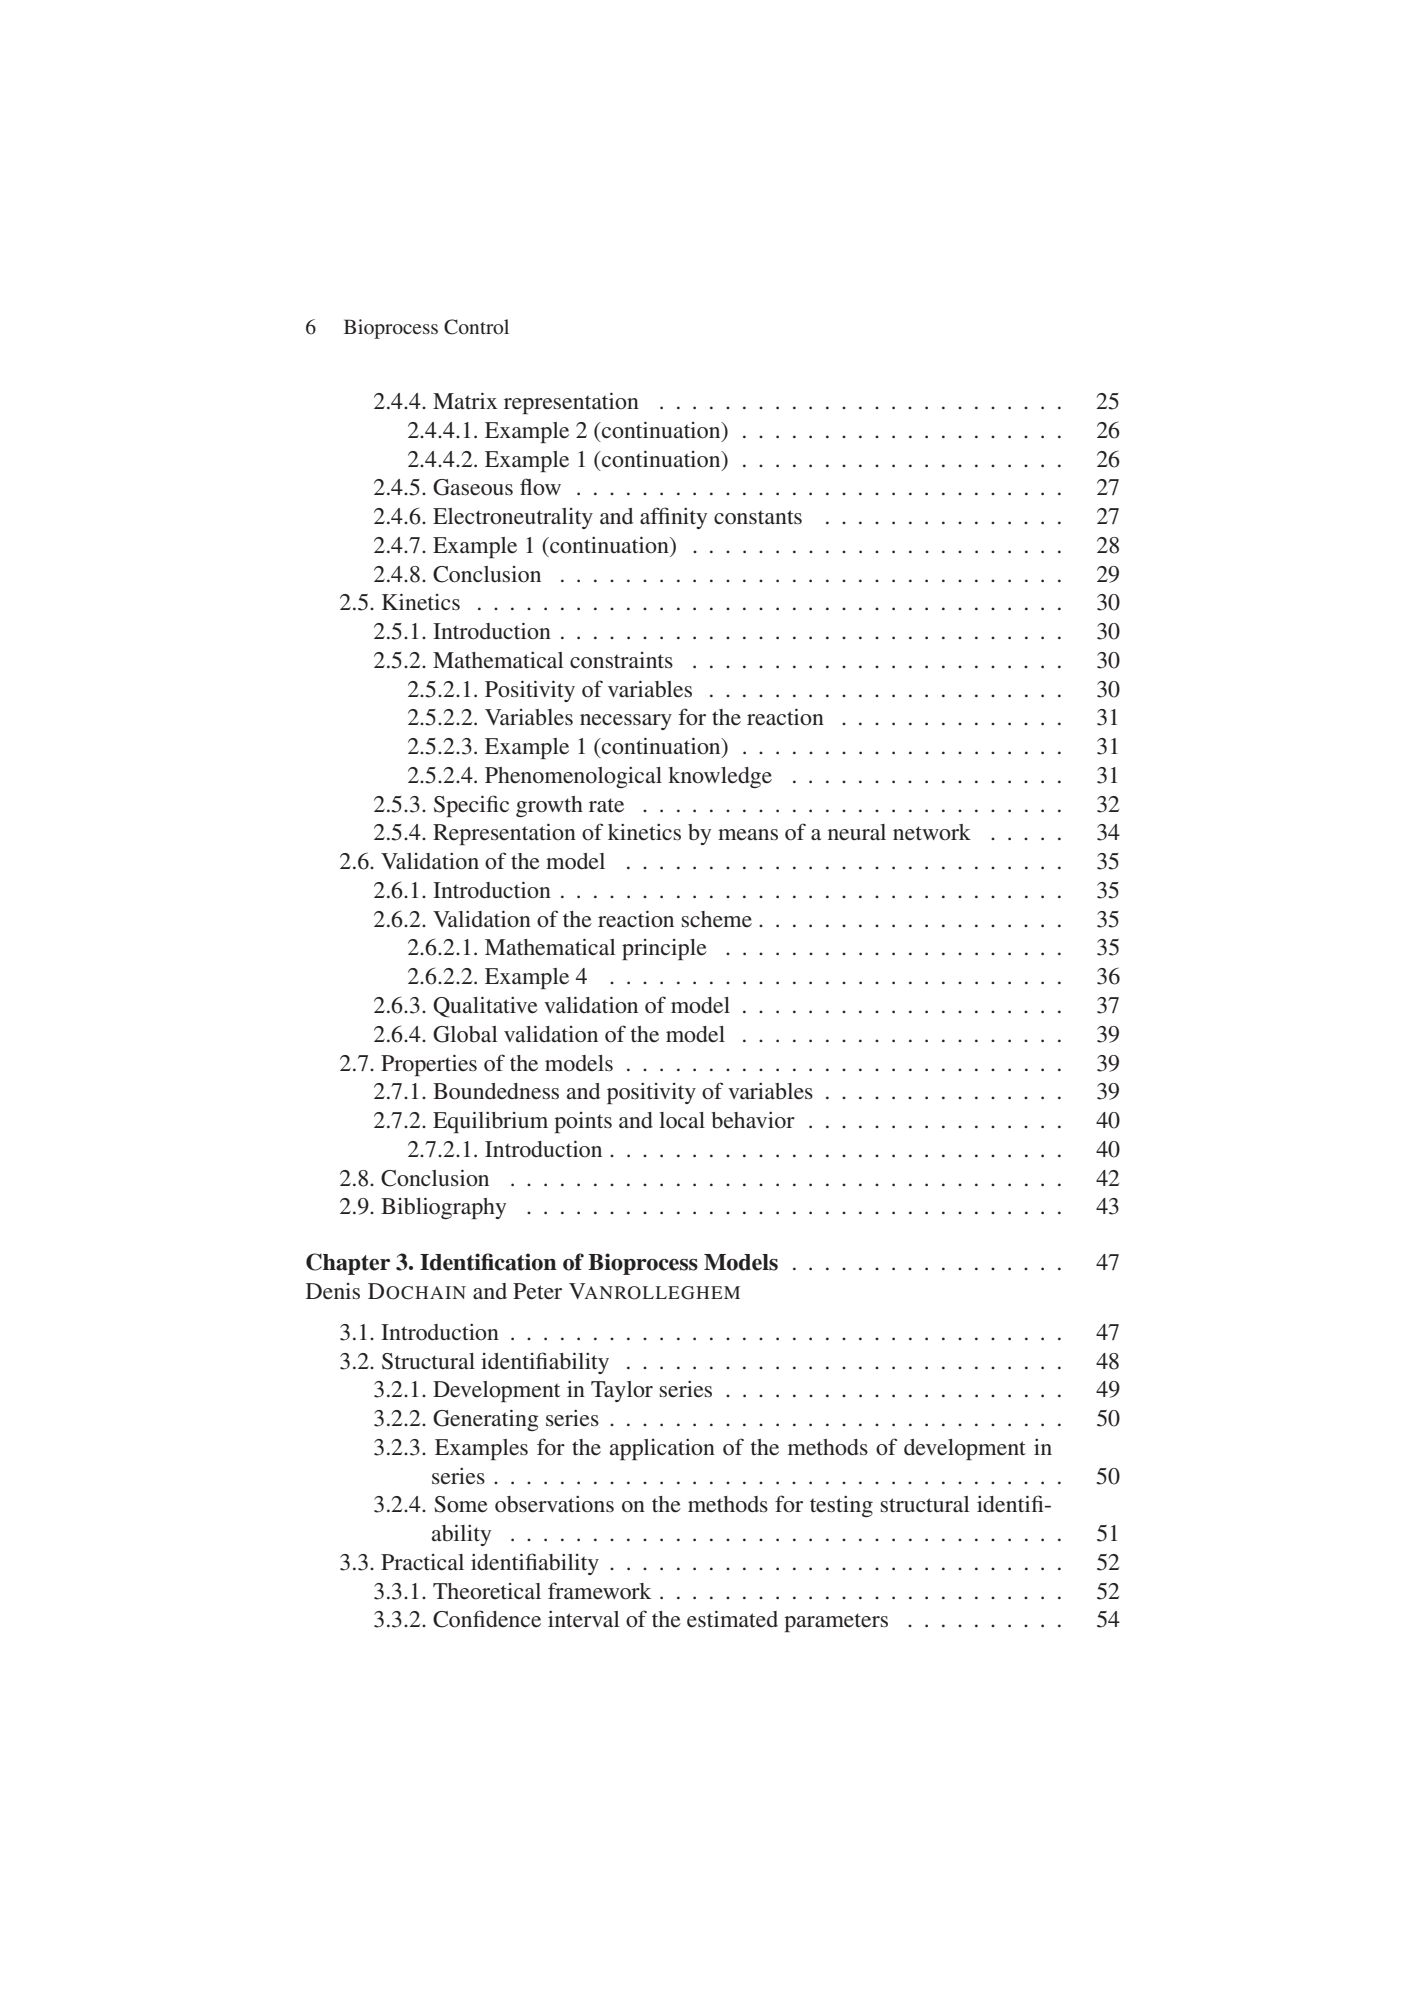 The height and width of the page is (2016, 1425). Describe the element at coordinates (753, 1120) in the page. I see `behavior` at that location.
